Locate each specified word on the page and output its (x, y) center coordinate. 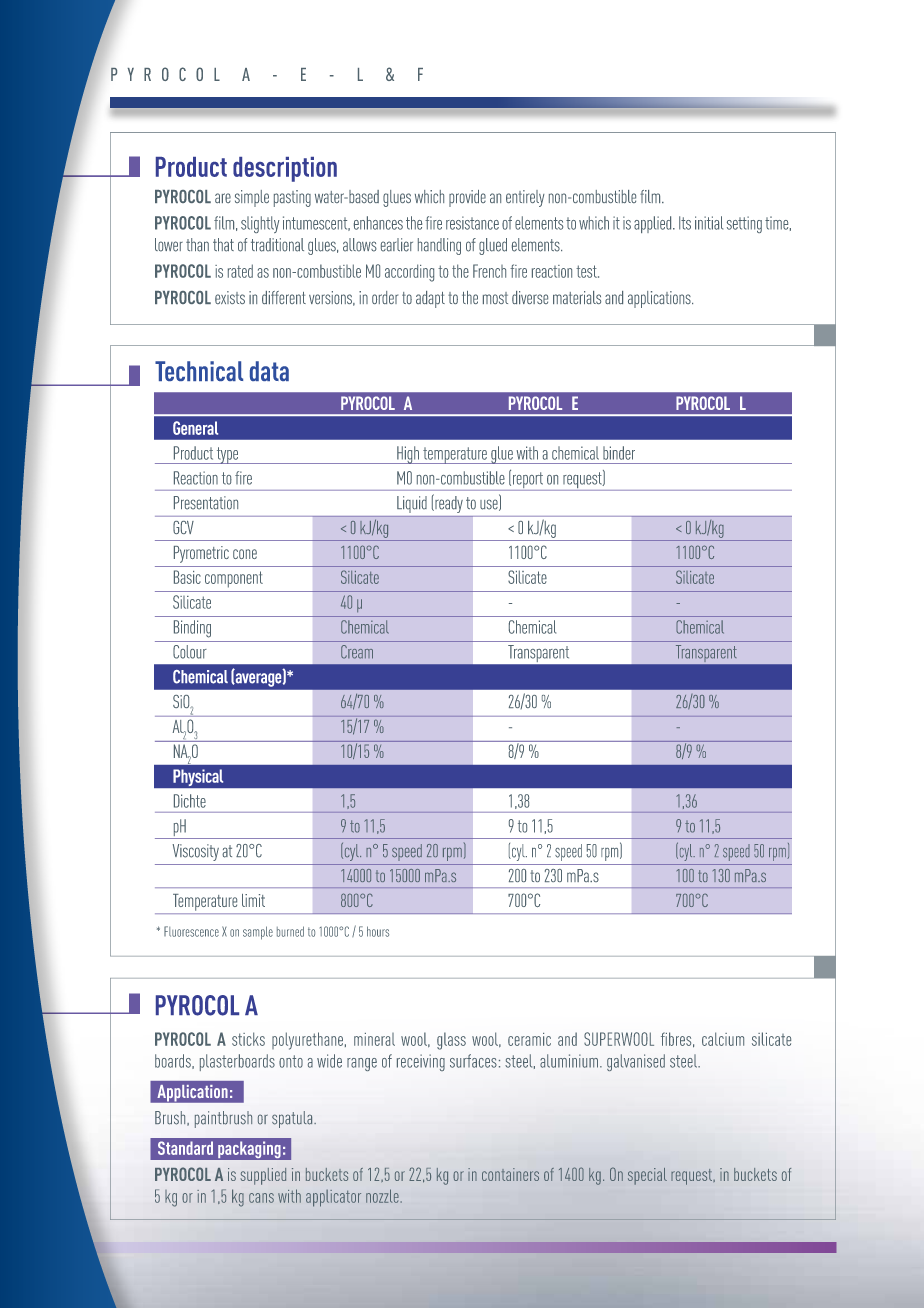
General (195, 428)
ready (448, 503)
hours (378, 931)
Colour (190, 652)
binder (619, 453)
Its (685, 223)
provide (467, 198)
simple (252, 198)
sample (258, 933)
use (490, 505)
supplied (263, 1176)
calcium (723, 1039)
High (408, 455)
